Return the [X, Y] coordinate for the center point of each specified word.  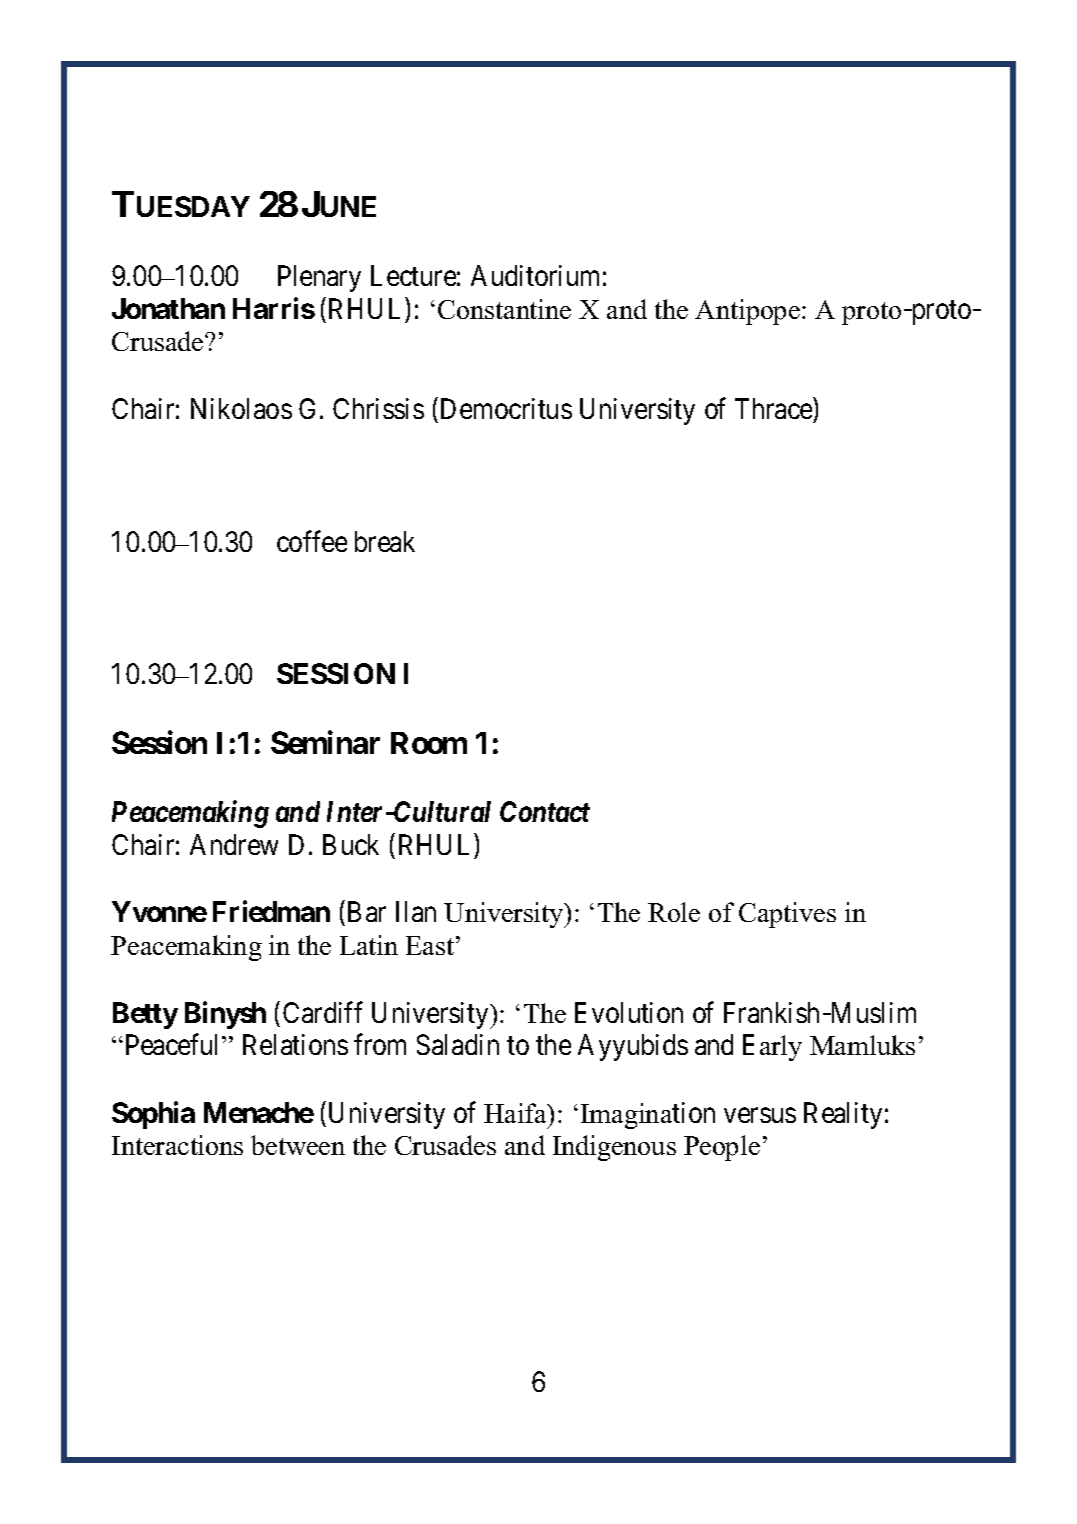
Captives [787, 915]
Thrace [773, 408]
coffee [312, 541]
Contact [545, 811]
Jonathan [168, 308]
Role [674, 912]
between [298, 1145]
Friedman [271, 911]
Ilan [416, 911]
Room [429, 743]
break [385, 541]
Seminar [325, 742]
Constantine [504, 309]
